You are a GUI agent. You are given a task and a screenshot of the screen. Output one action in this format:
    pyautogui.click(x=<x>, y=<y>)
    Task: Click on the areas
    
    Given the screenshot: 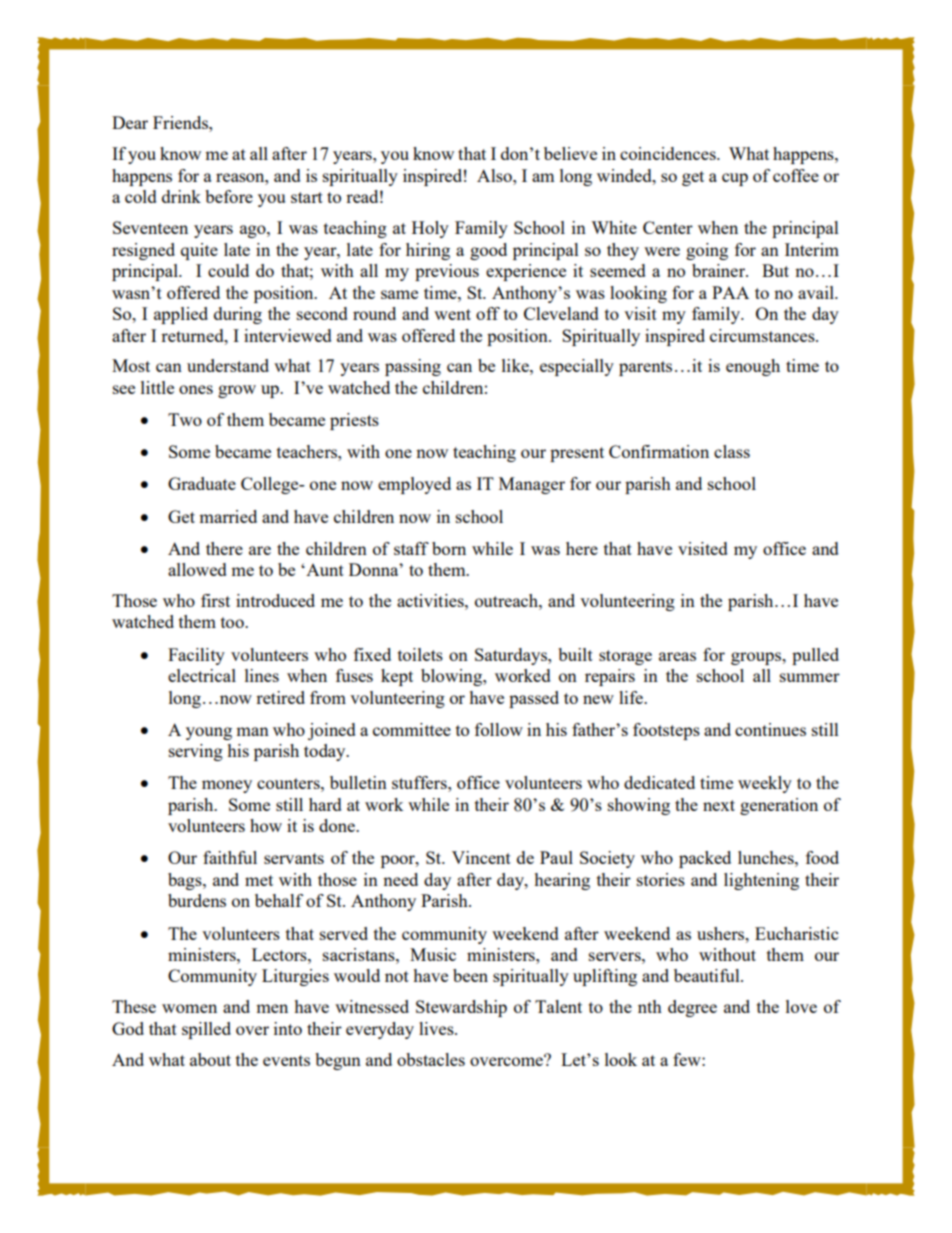 What is the action you would take?
    pyautogui.click(x=677, y=656)
